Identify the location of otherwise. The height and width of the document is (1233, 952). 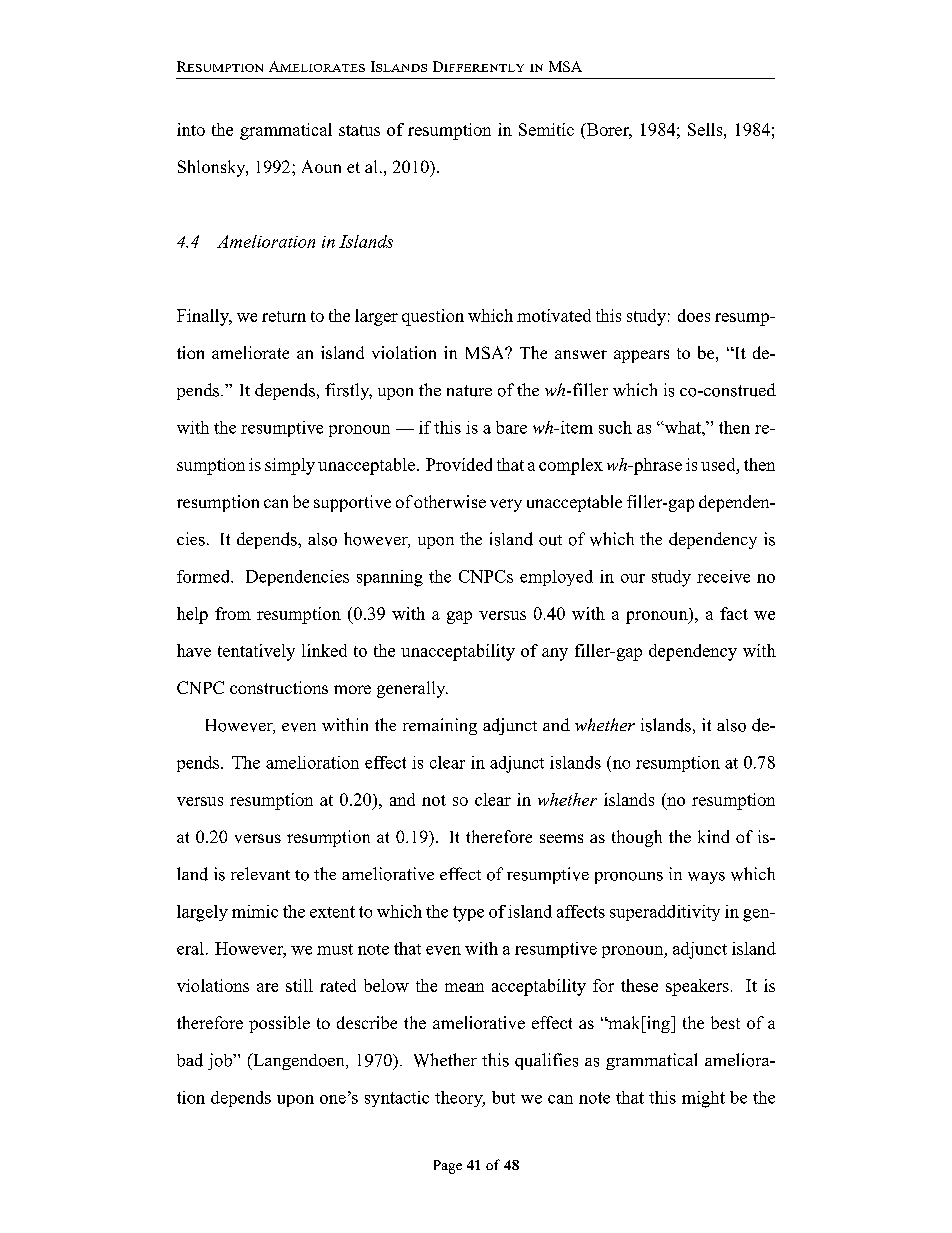
(450, 501).
